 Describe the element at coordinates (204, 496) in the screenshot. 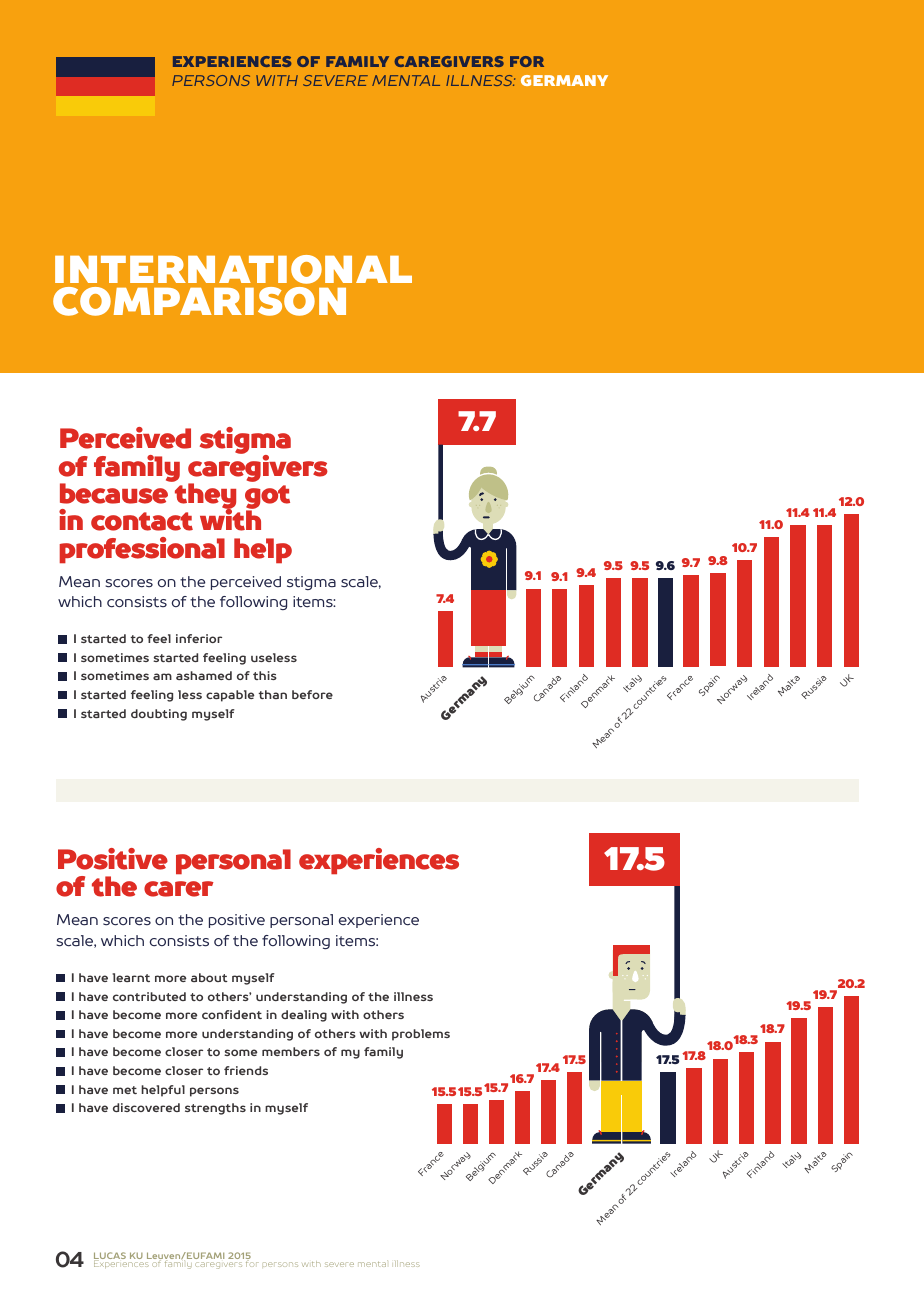

I see `they` at that location.
